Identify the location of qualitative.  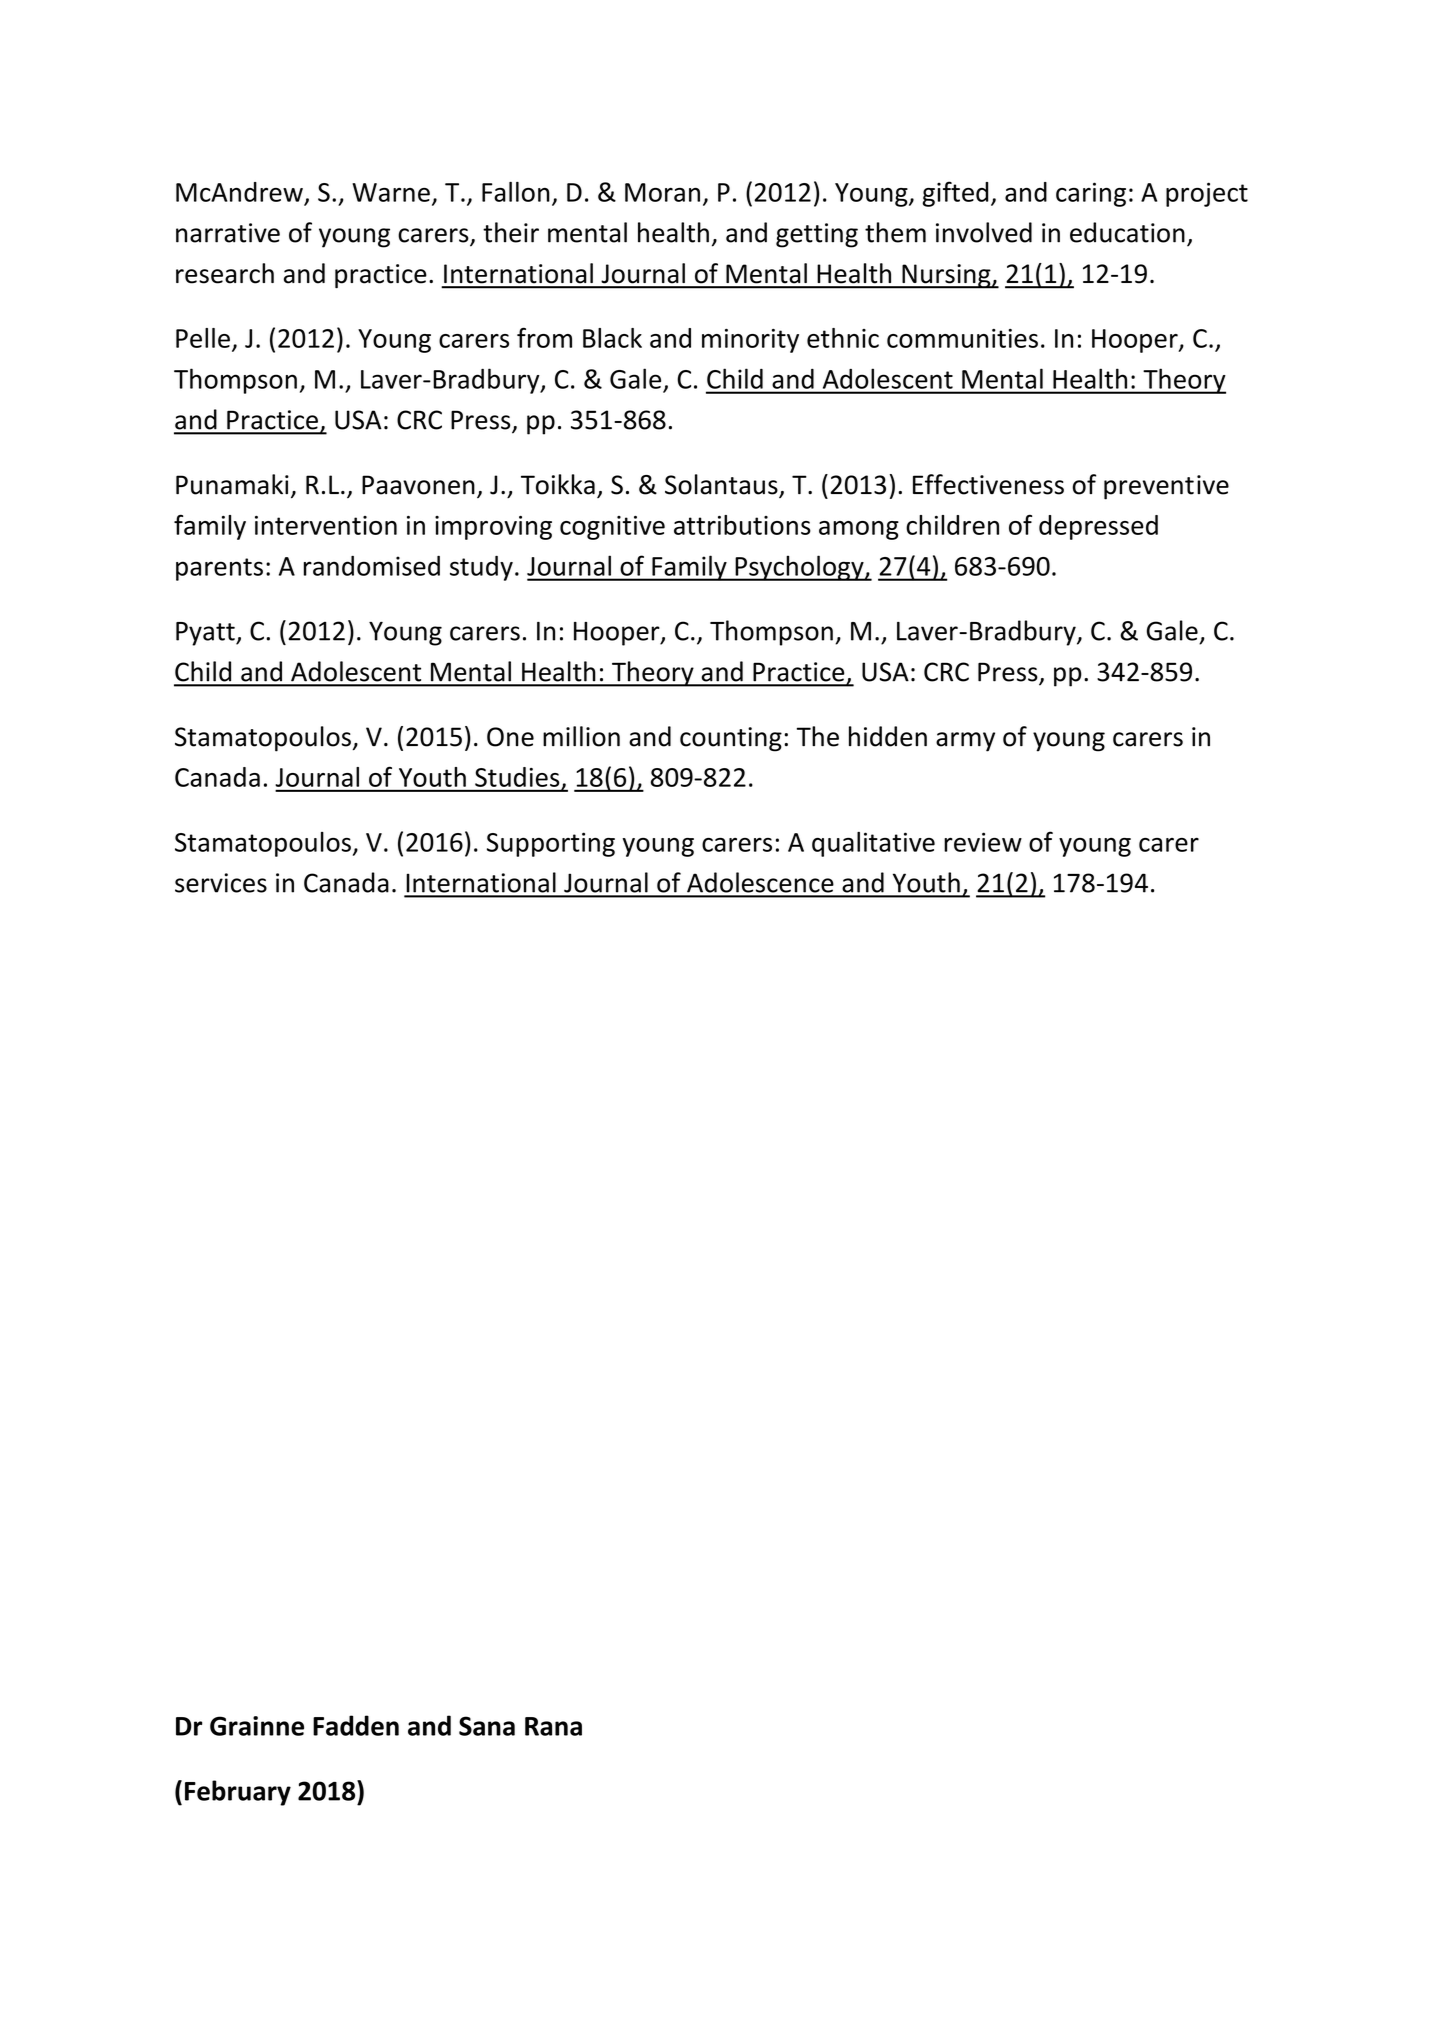
(873, 844).
